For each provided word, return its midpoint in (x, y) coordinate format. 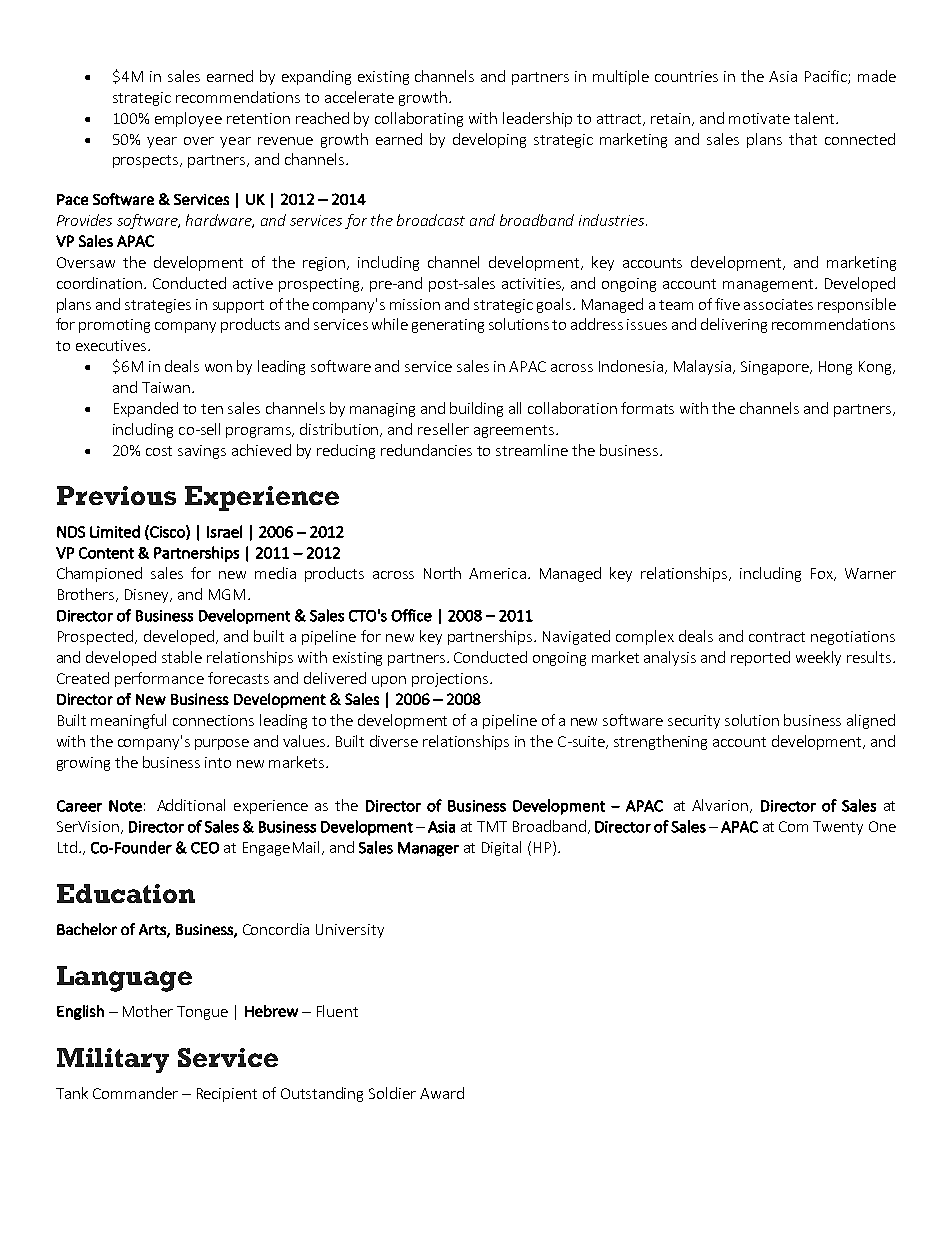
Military (113, 1060)
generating (448, 326)
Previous (116, 495)
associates (778, 304)
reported (760, 658)
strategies (158, 306)
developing (489, 140)
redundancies (426, 450)
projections (450, 680)
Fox (823, 574)
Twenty (838, 828)
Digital (501, 848)
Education (126, 893)
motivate (759, 118)
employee (188, 119)
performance (159, 679)
